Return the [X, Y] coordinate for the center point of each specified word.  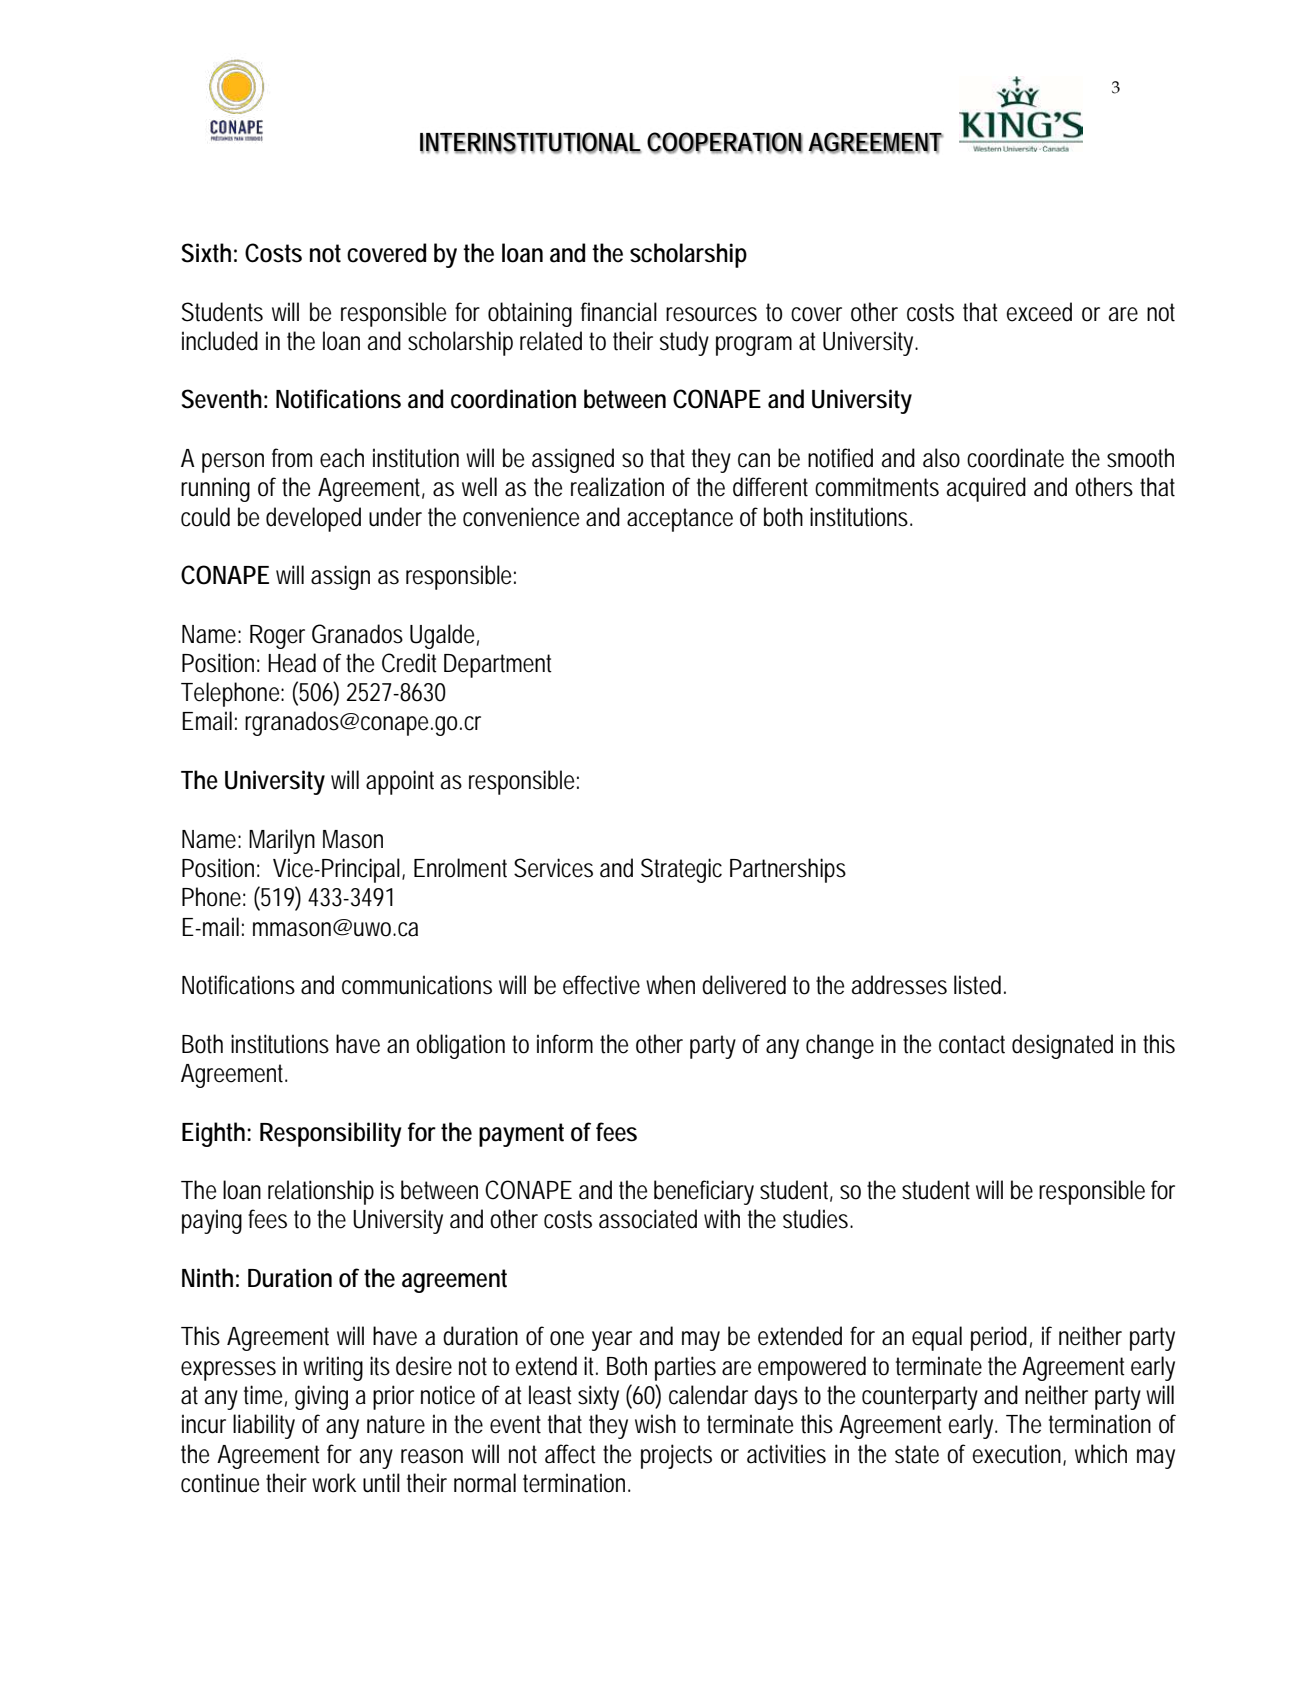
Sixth [206, 253]
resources [711, 314]
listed [977, 985]
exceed [1039, 312]
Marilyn [282, 841]
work [334, 1483]
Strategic [681, 870]
